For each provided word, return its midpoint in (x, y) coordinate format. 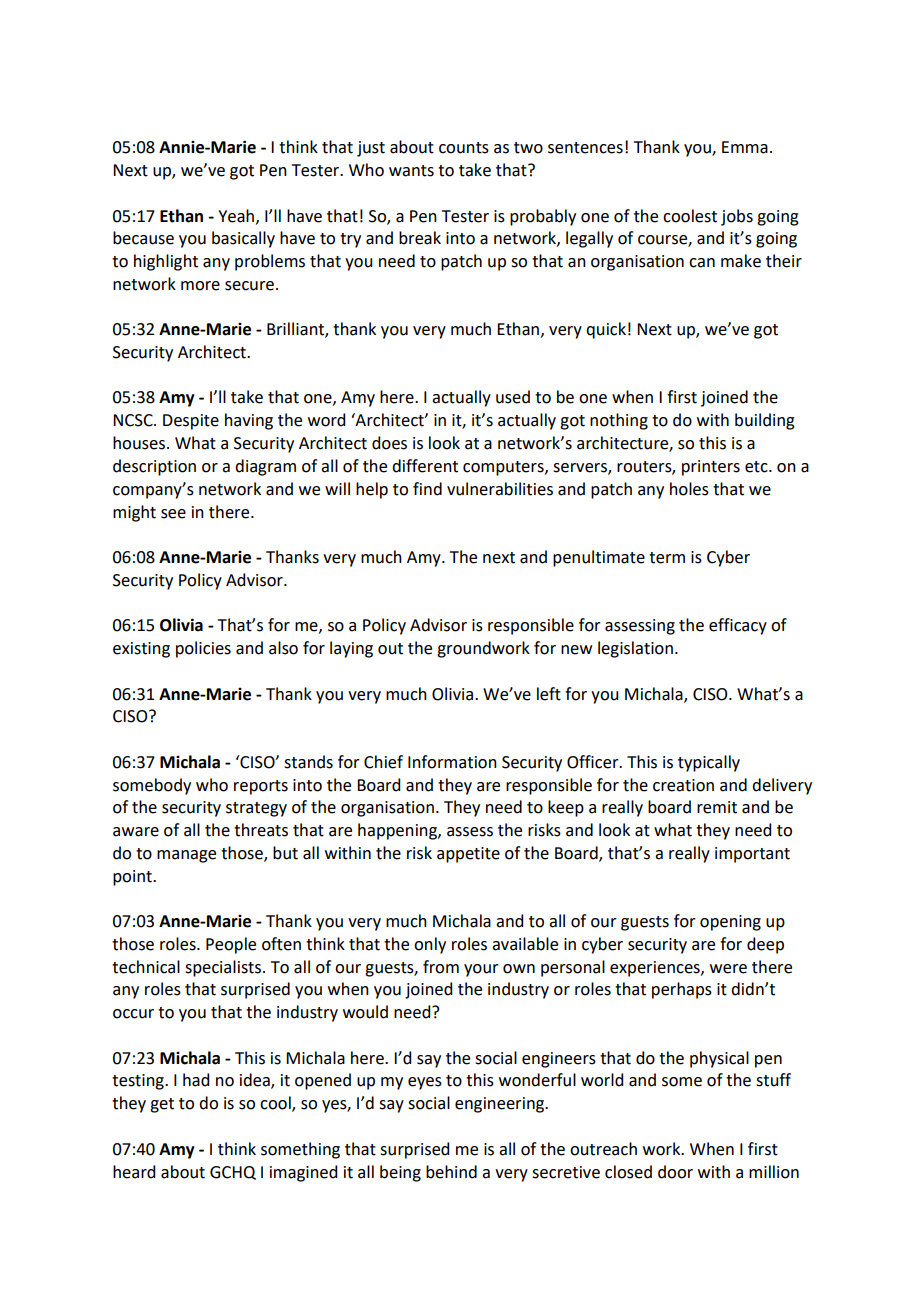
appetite (468, 855)
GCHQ (233, 1173)
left (549, 694)
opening (730, 923)
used (513, 397)
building (765, 421)
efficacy (738, 626)
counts (464, 148)
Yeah (237, 216)
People (231, 945)
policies (203, 649)
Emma (745, 147)
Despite (191, 422)
